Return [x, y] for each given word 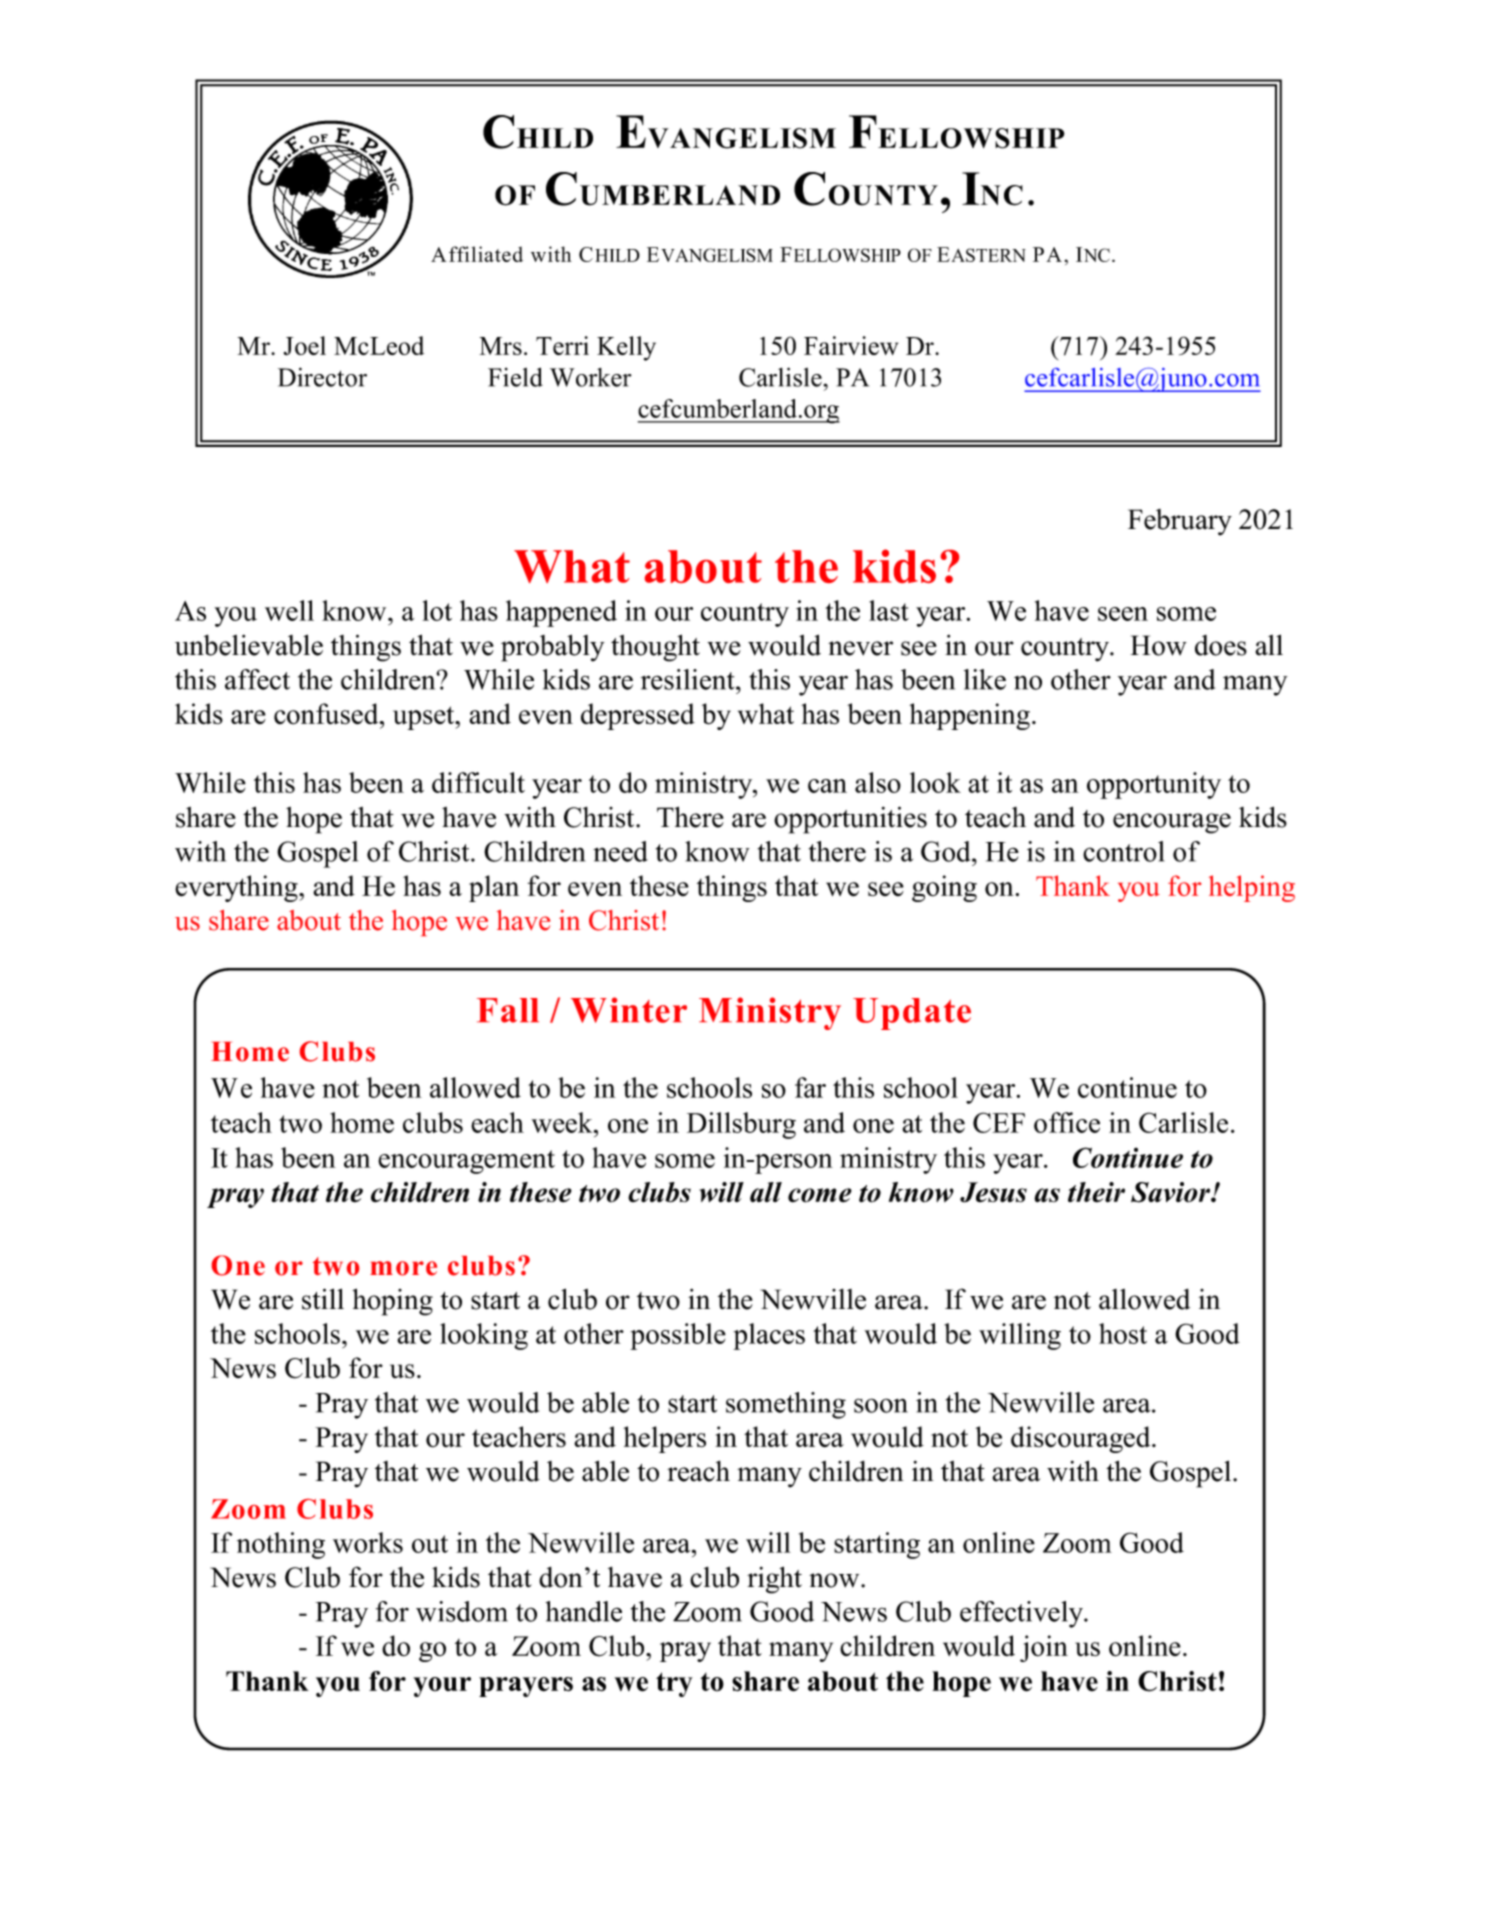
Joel [305, 346]
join [1044, 1648]
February [1180, 522]
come [820, 1195]
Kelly [626, 348]
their [1096, 1192]
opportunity [1154, 785]
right [774, 1580]
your [442, 1687]
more [403, 1268]
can [827, 786]
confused [327, 714]
